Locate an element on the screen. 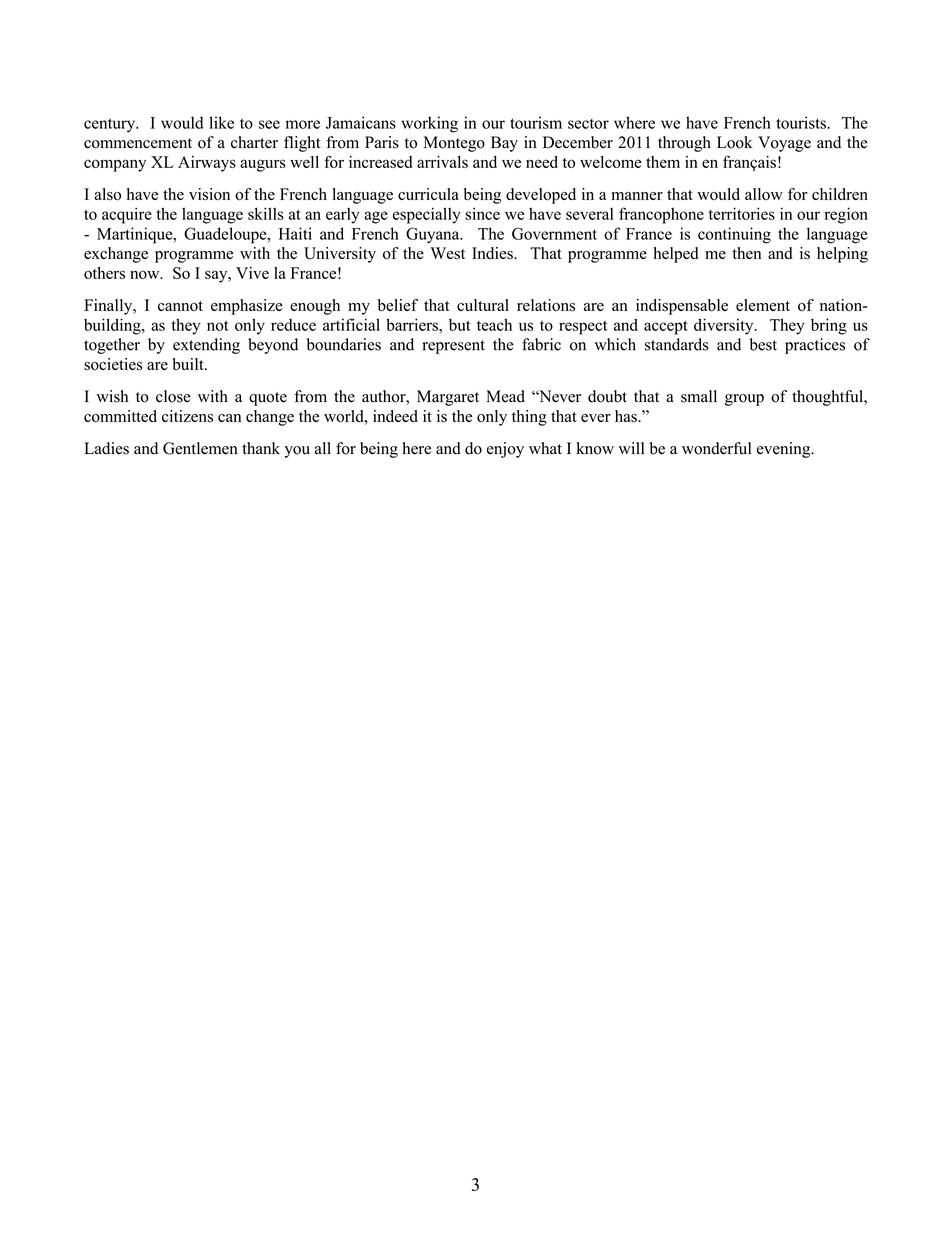 The height and width of the screenshot is (1233, 952). represent is located at coordinates (453, 347).
